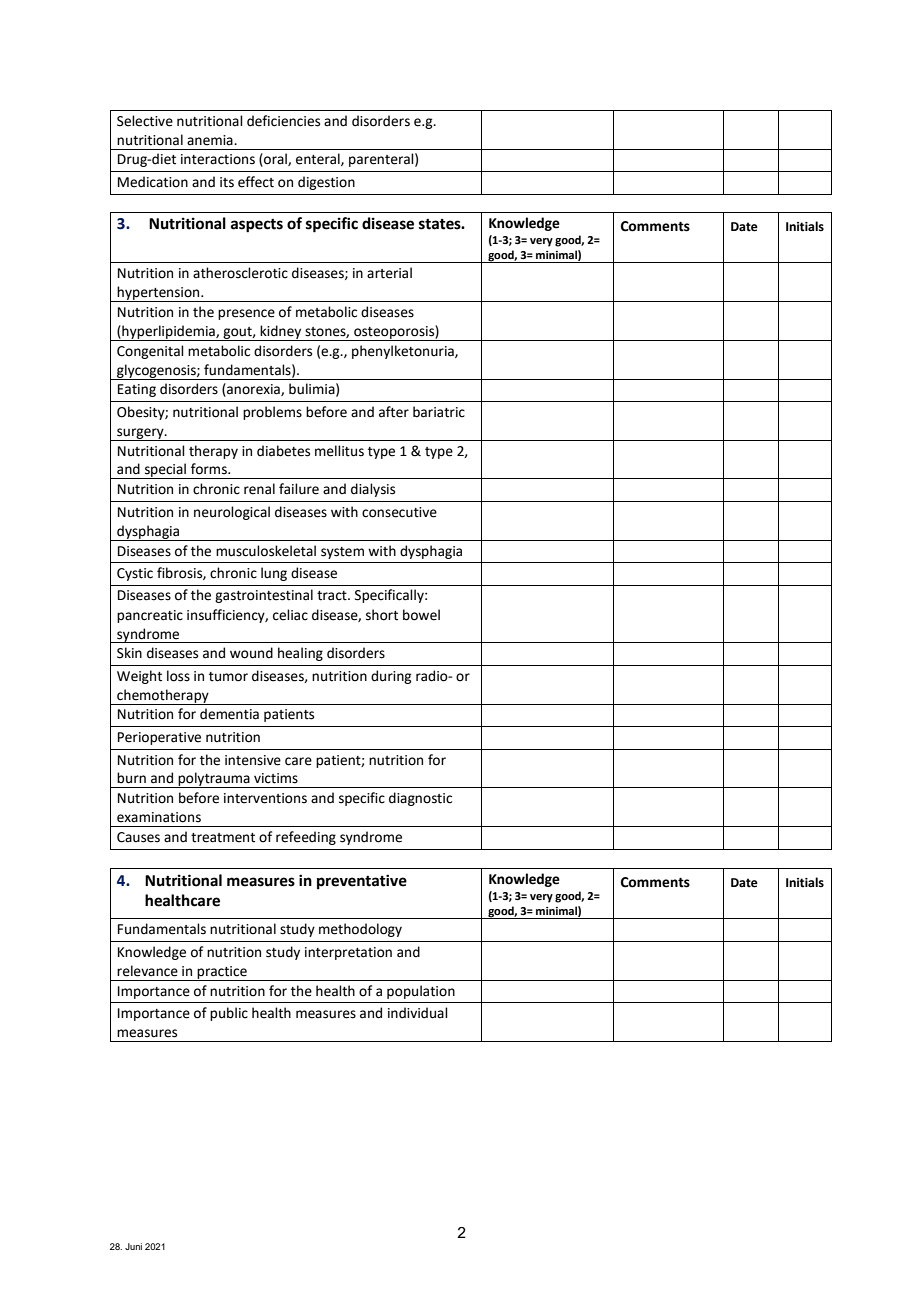 Image resolution: width=924 pixels, height=1308 pixels. I want to click on relevance, so click(147, 971).
